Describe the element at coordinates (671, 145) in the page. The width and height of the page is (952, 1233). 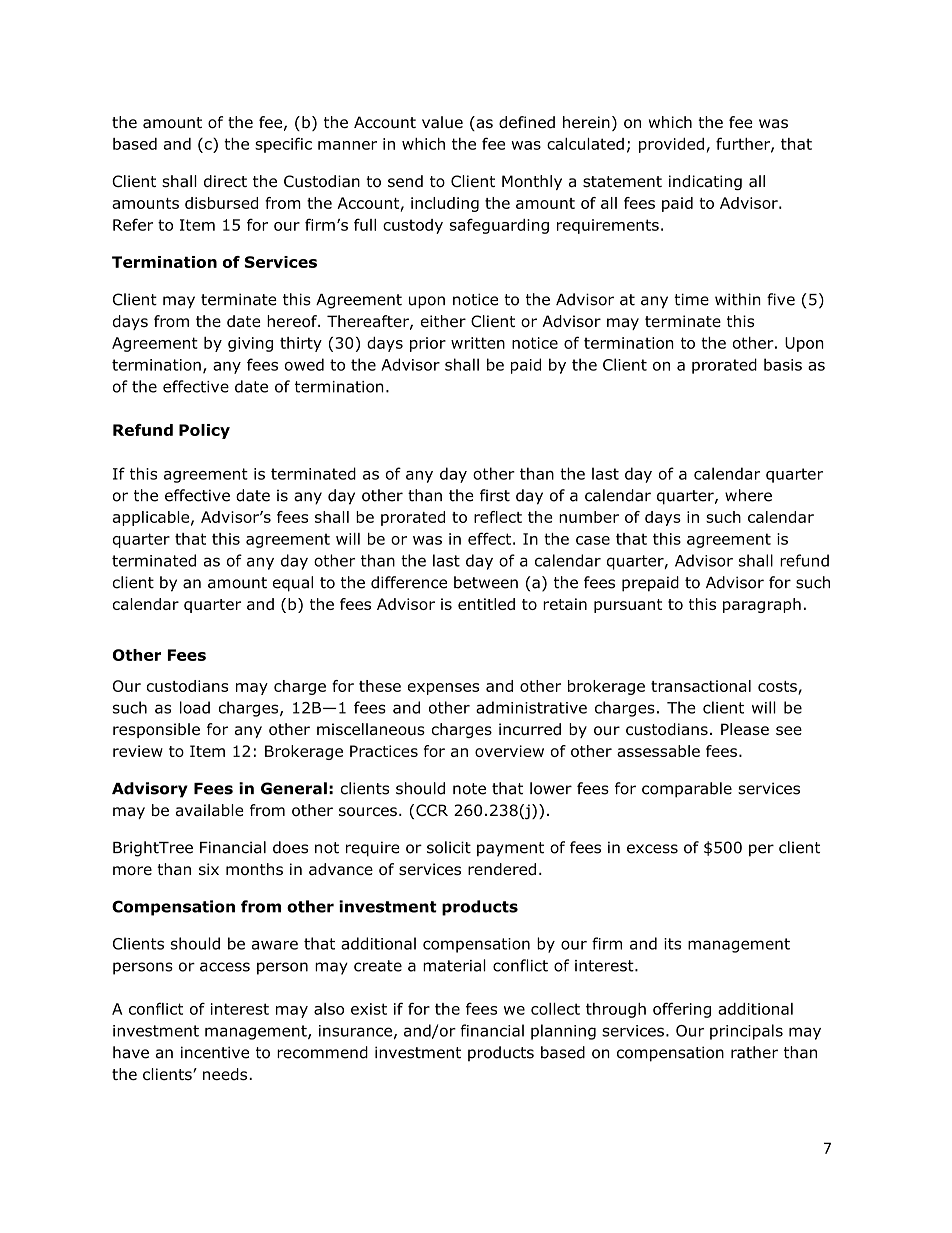
I see `provided` at that location.
